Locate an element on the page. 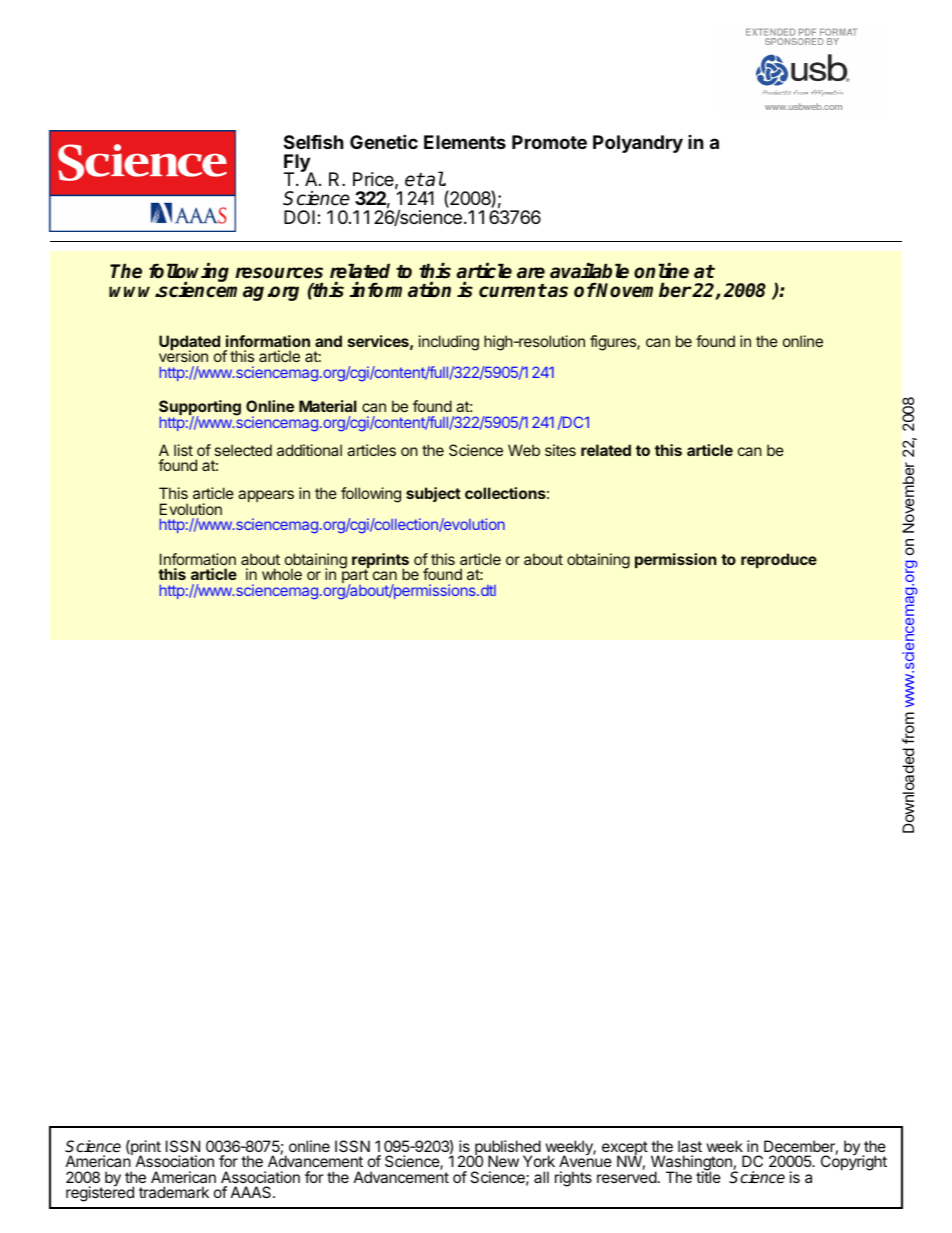  sites is located at coordinates (560, 450).
